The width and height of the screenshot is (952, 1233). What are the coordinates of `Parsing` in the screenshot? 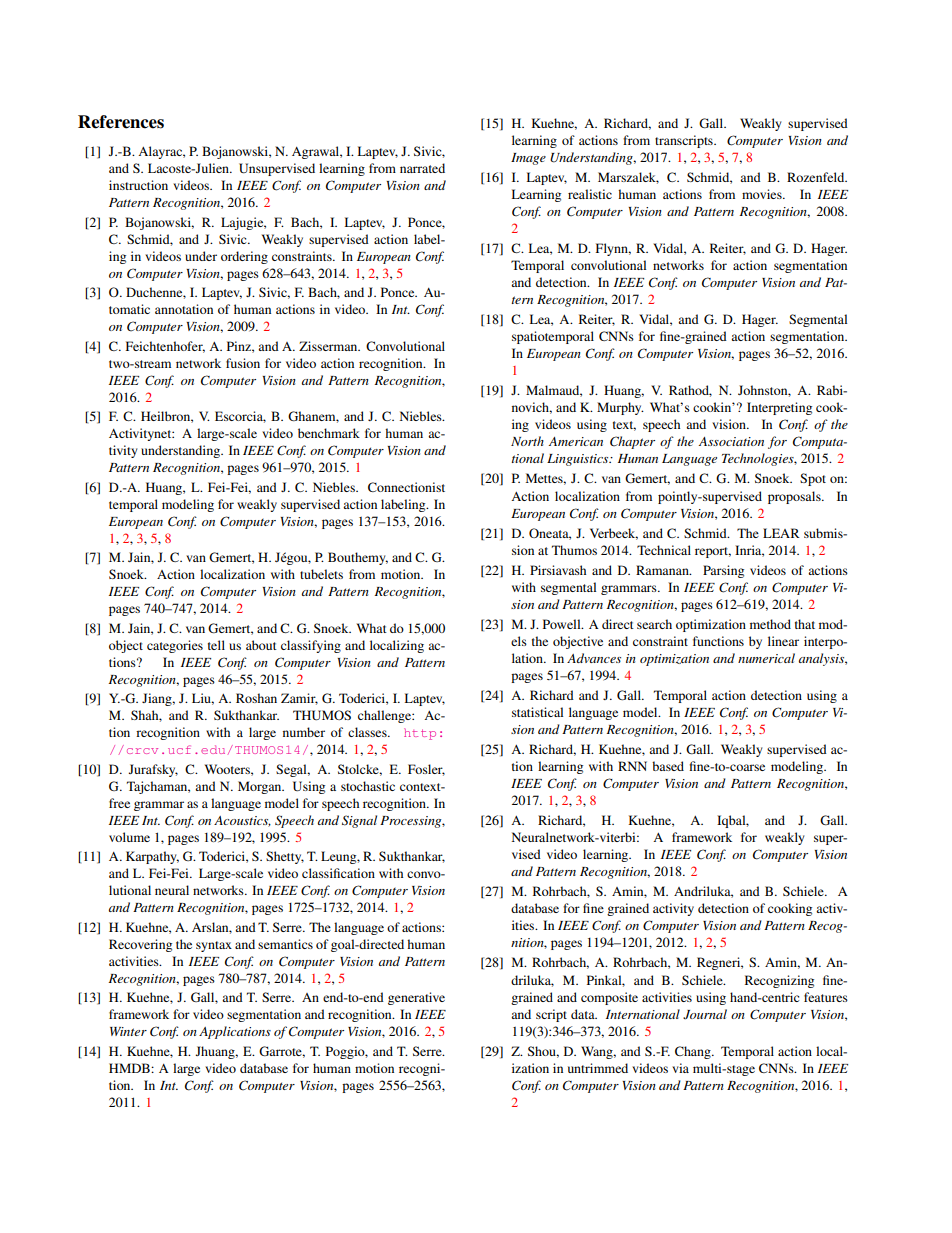 It's located at (723, 571).
